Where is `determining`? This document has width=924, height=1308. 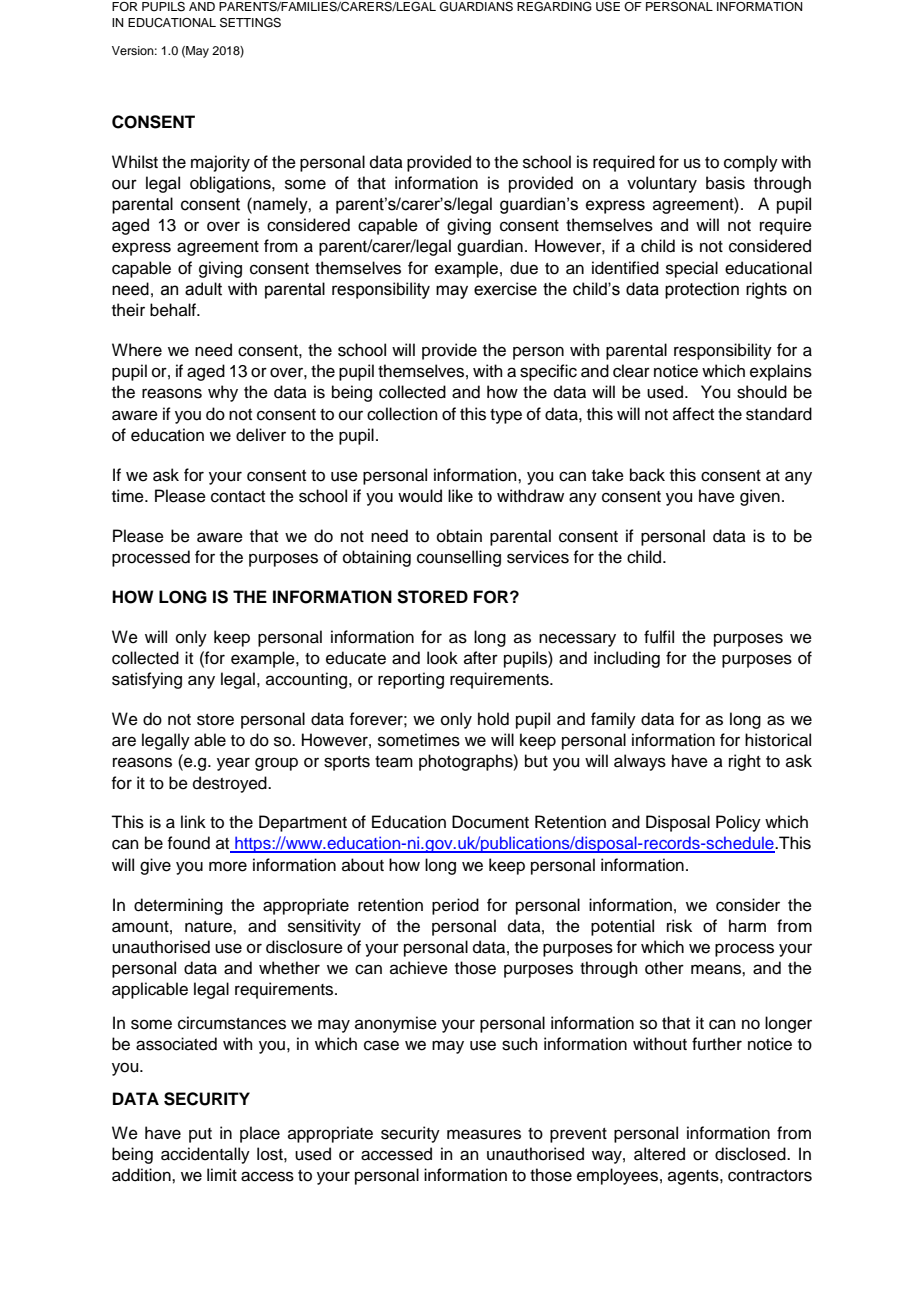 determining is located at coordinates (178, 906).
